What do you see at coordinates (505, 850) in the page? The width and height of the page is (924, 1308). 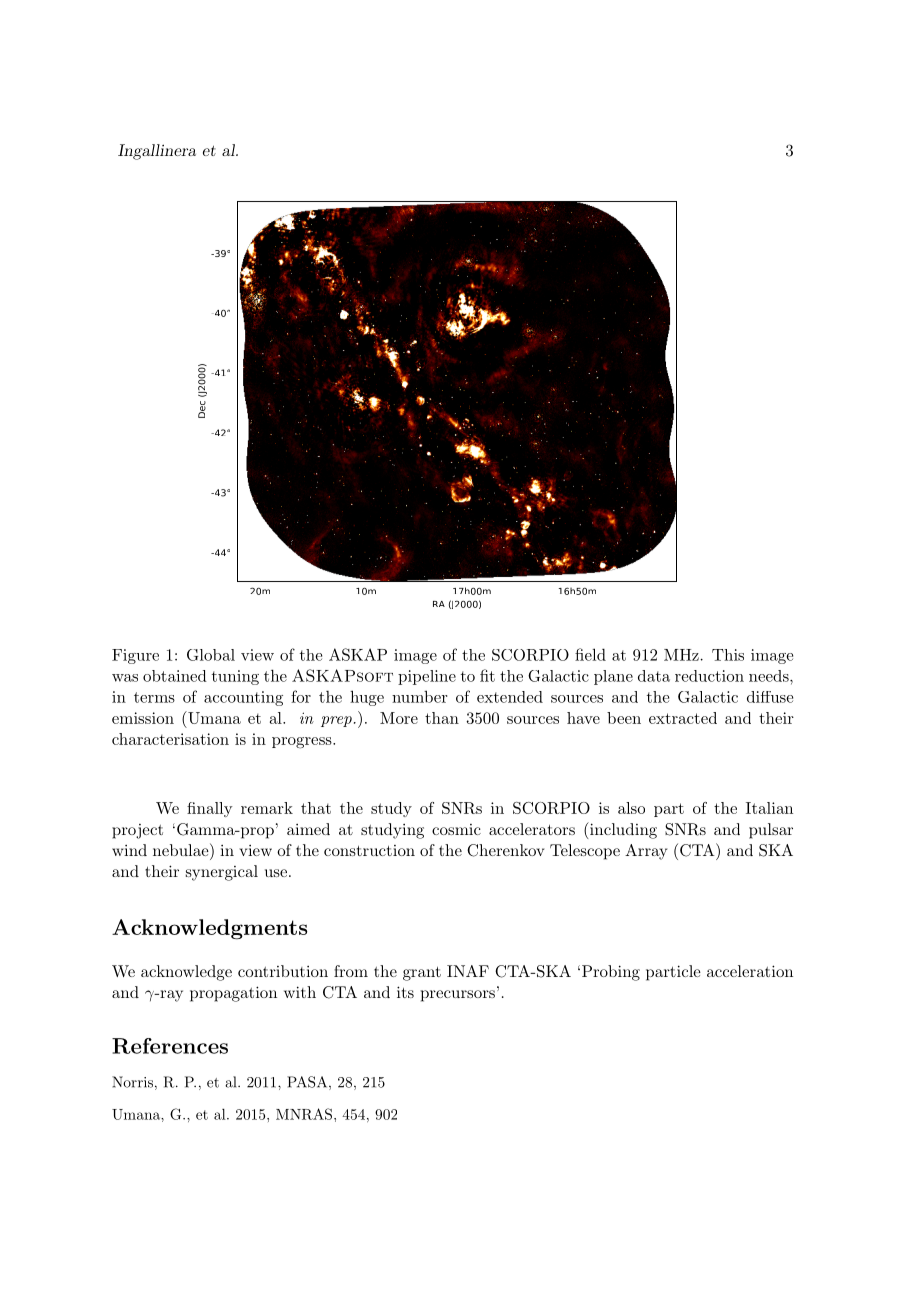 I see `Cherenkov` at bounding box center [505, 850].
